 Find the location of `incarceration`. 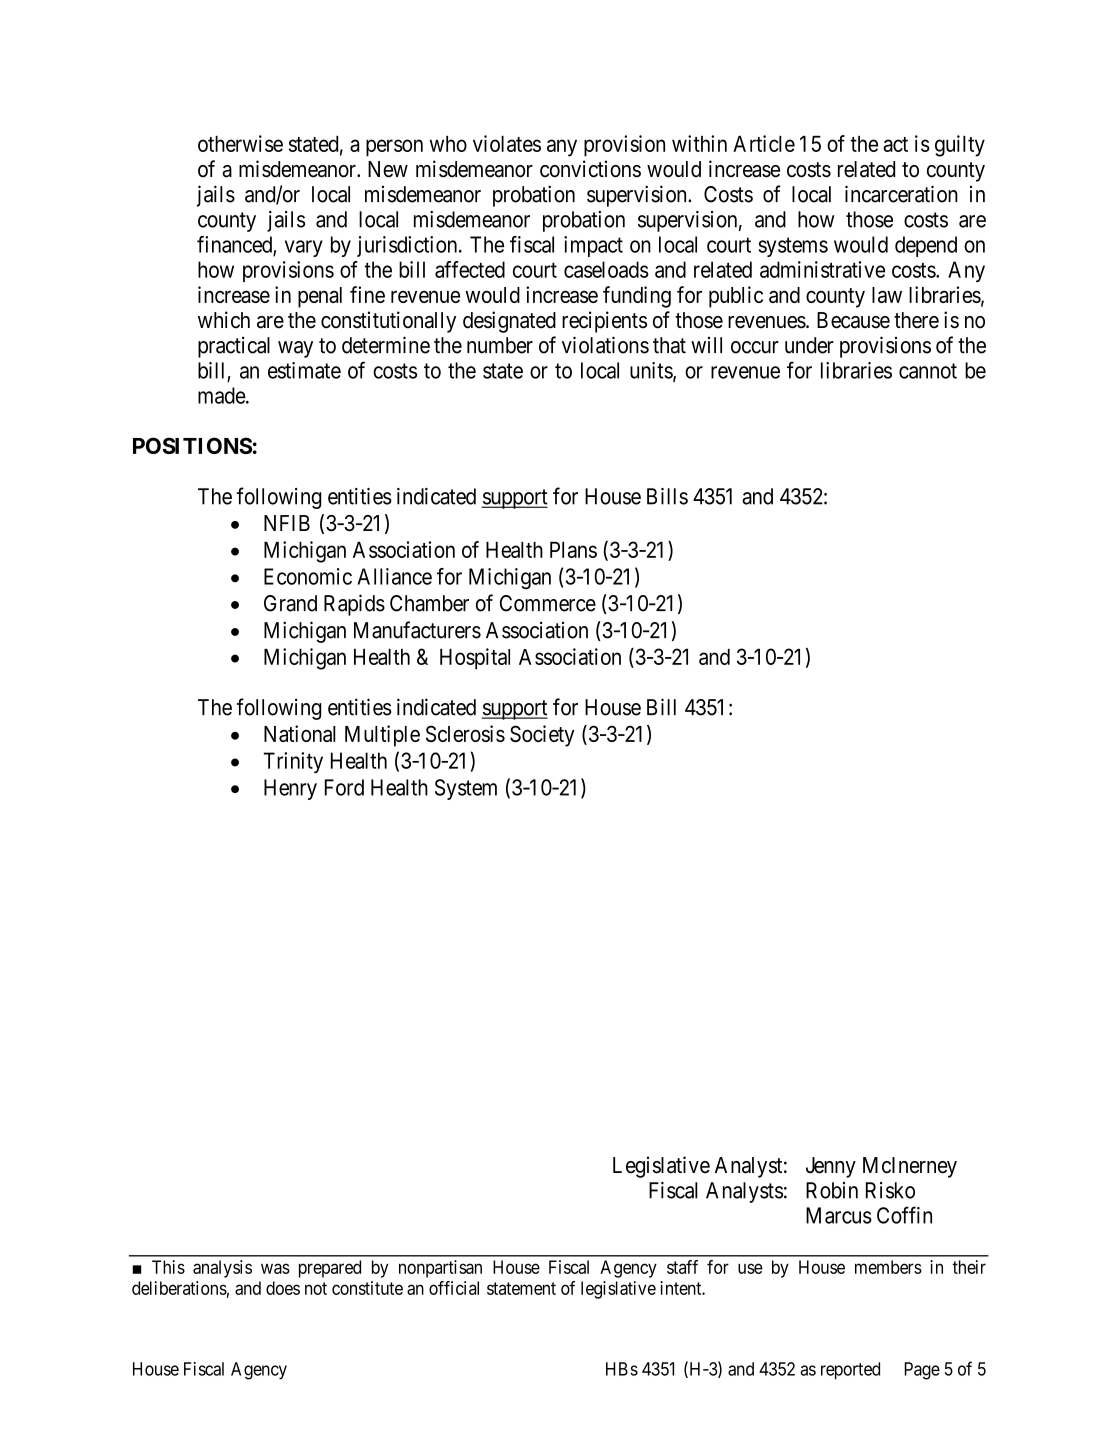

incarceration is located at coordinates (901, 194).
